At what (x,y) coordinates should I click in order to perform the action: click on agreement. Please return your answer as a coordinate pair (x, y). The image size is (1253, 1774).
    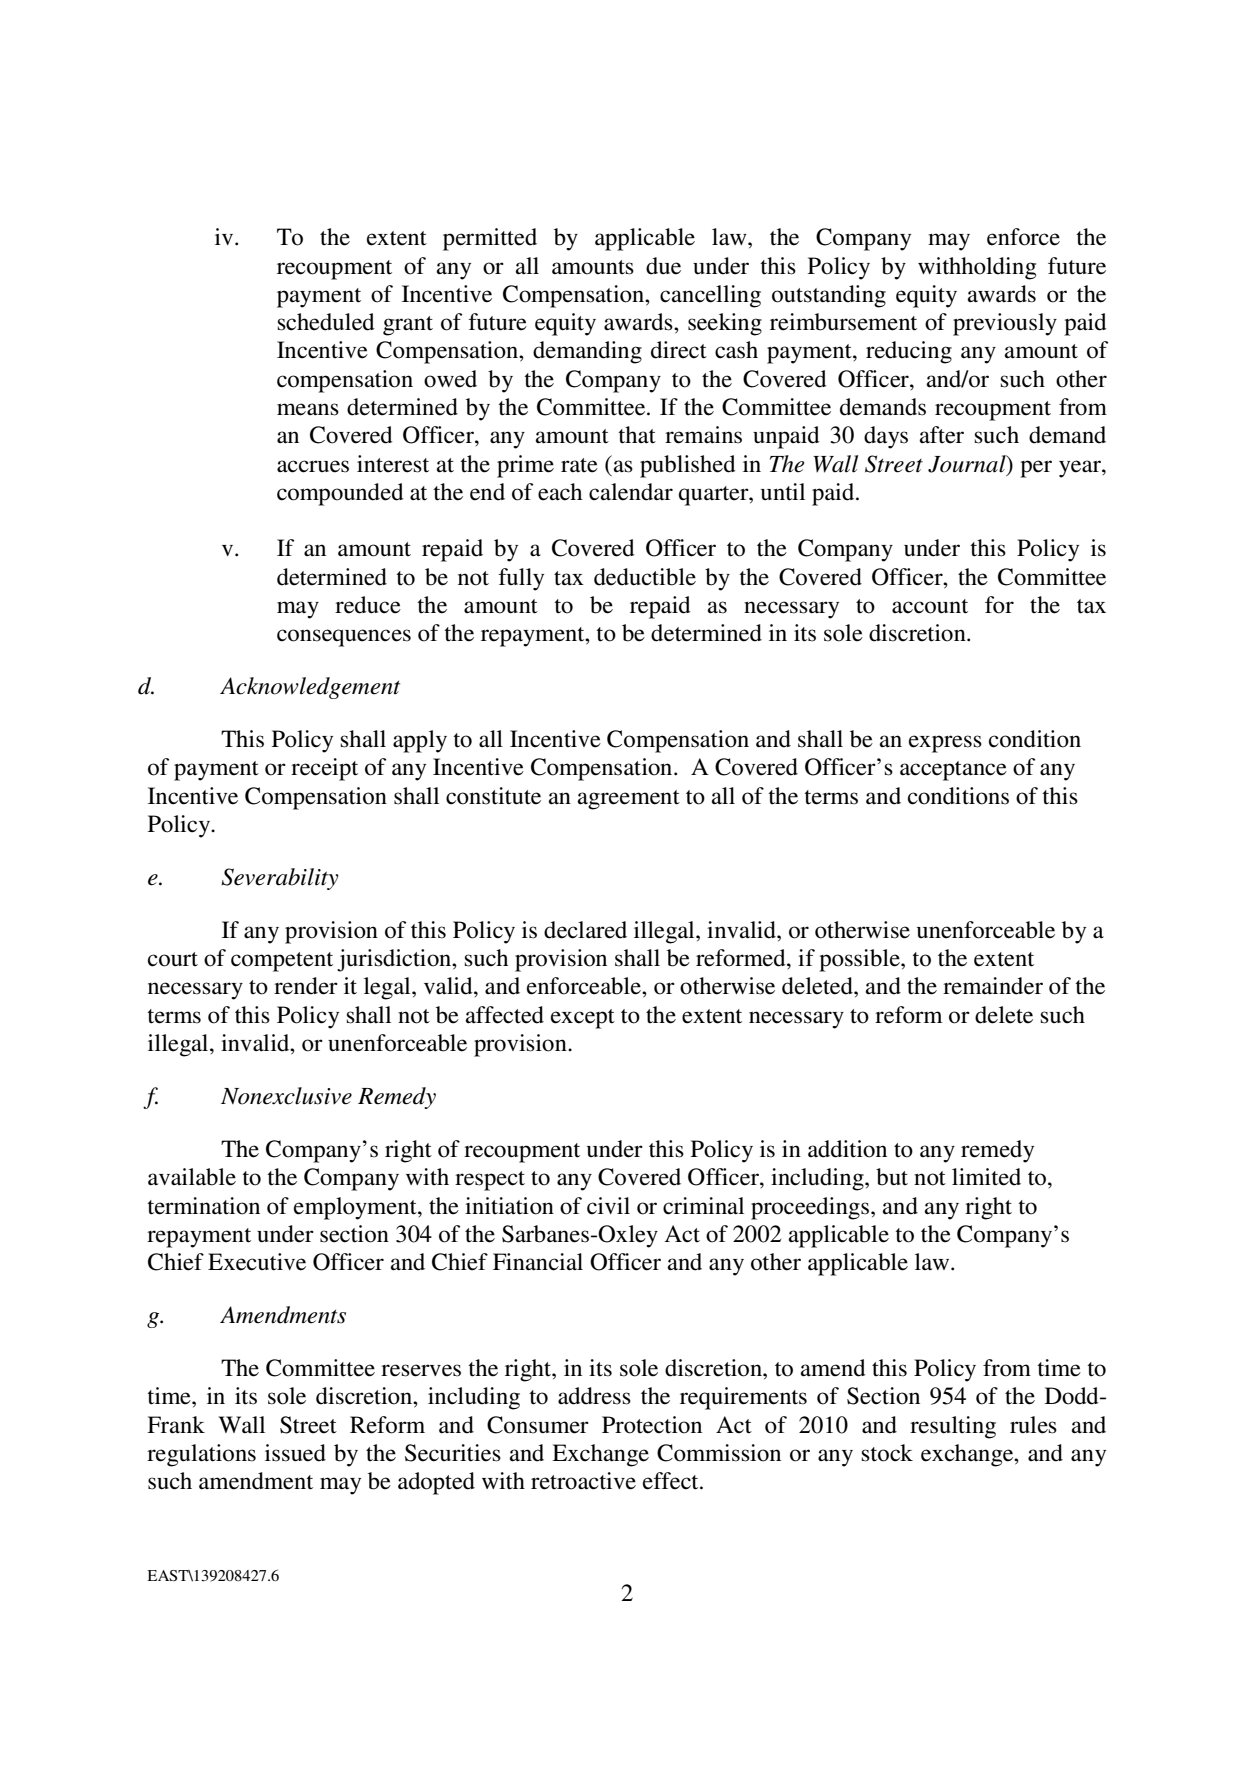
    Looking at the image, I should click on (628, 800).
